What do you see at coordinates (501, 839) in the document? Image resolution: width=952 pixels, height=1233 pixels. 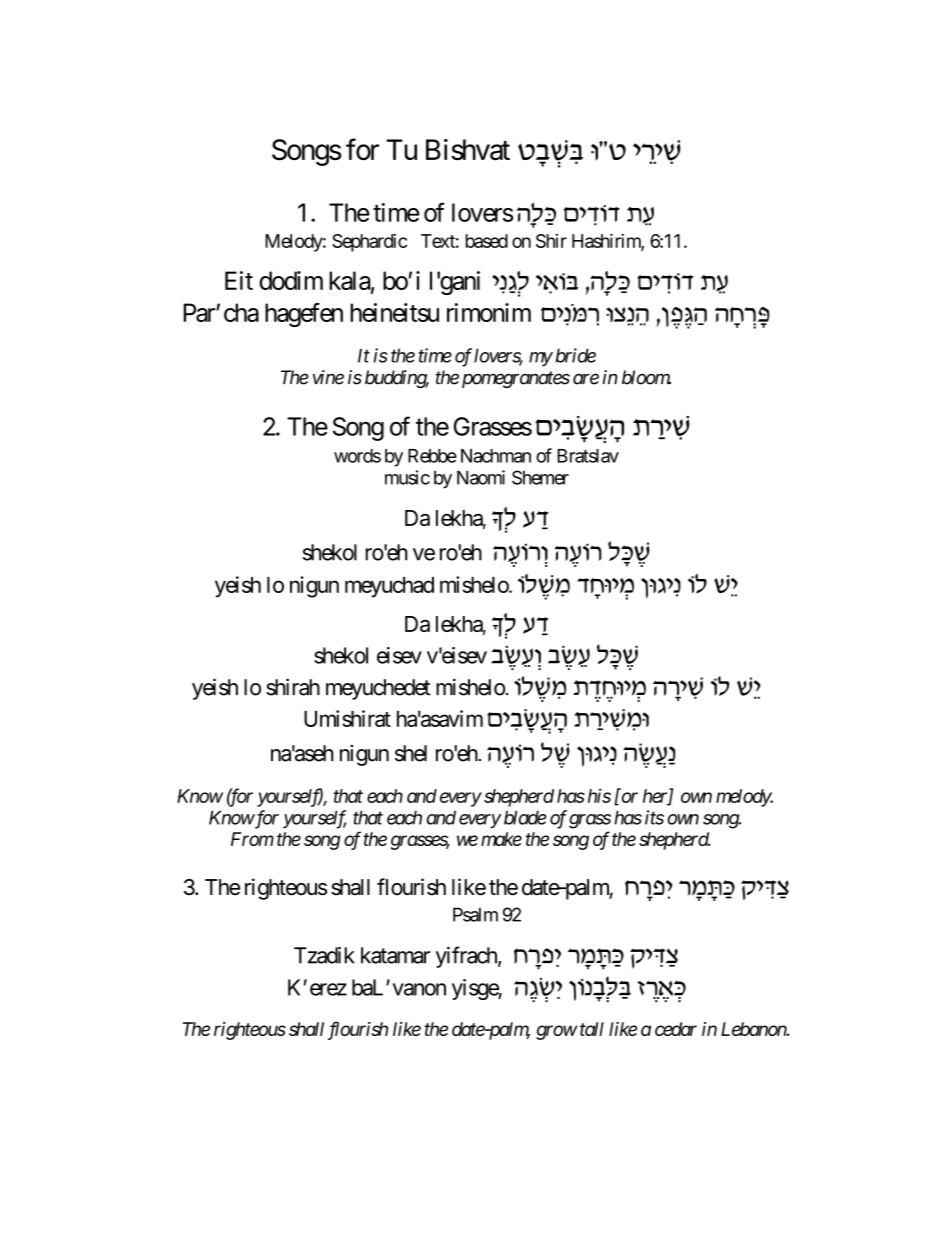 I see `make` at bounding box center [501, 839].
